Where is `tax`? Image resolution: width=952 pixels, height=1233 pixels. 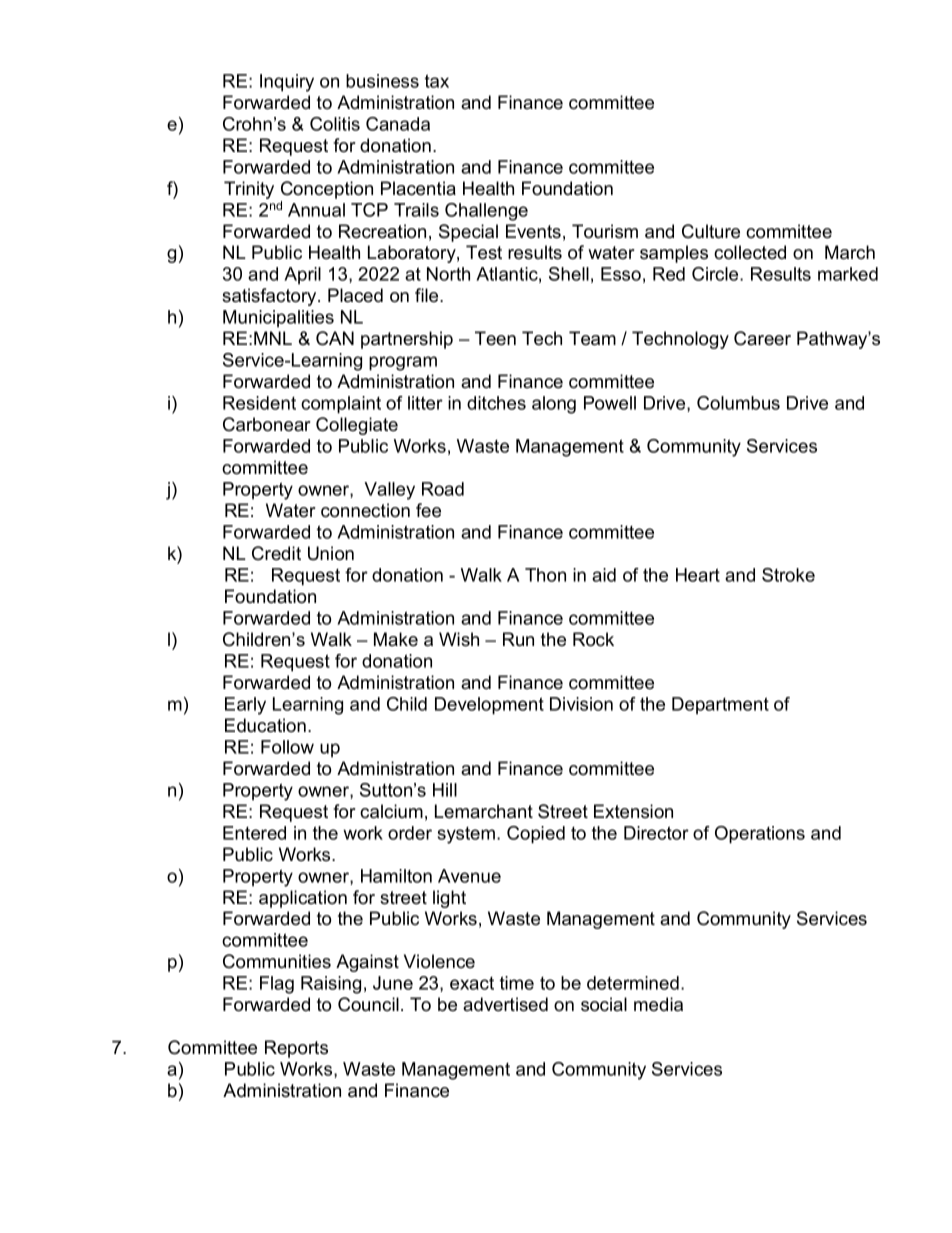
tax is located at coordinates (437, 81).
